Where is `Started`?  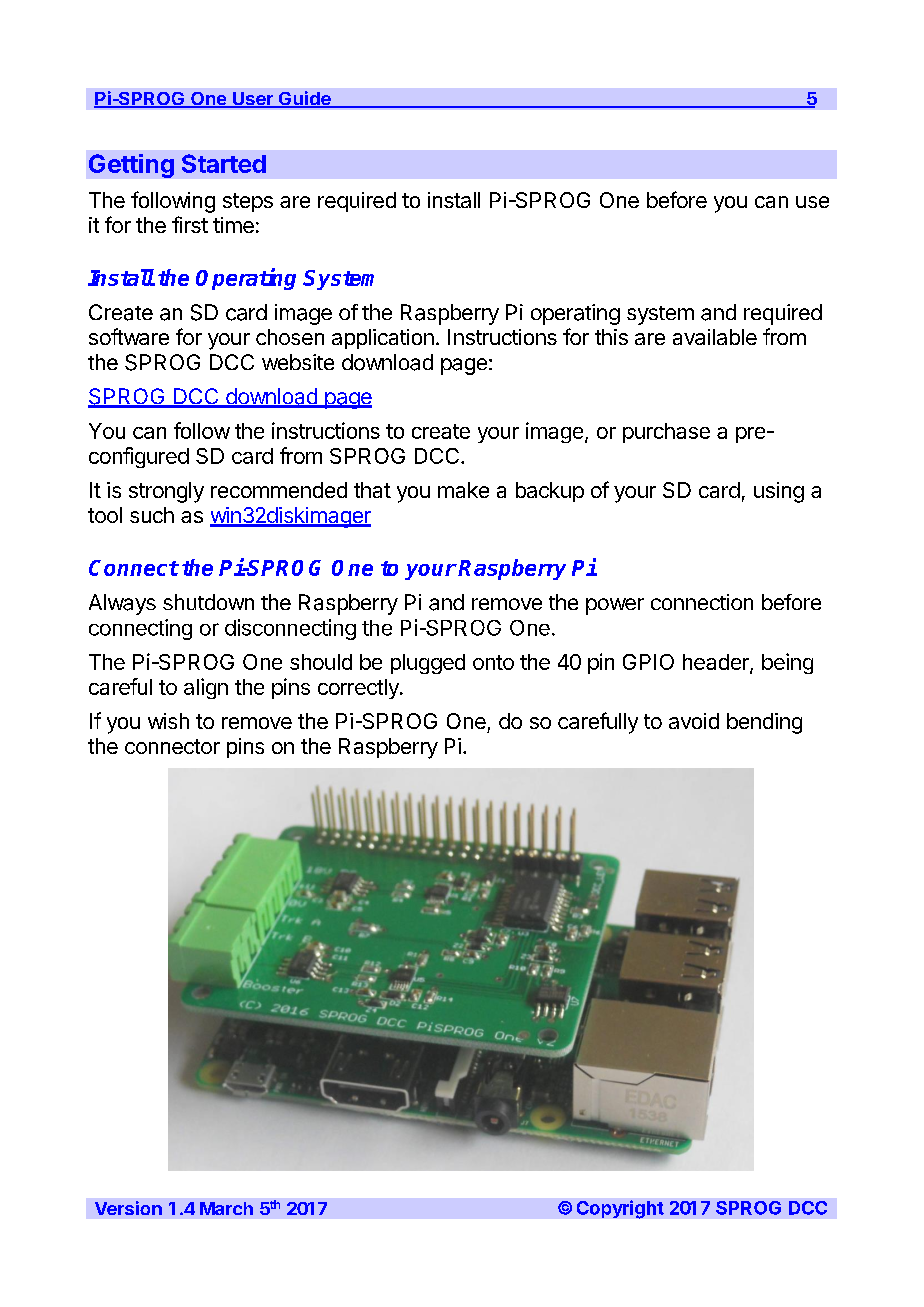 Started is located at coordinates (224, 163).
